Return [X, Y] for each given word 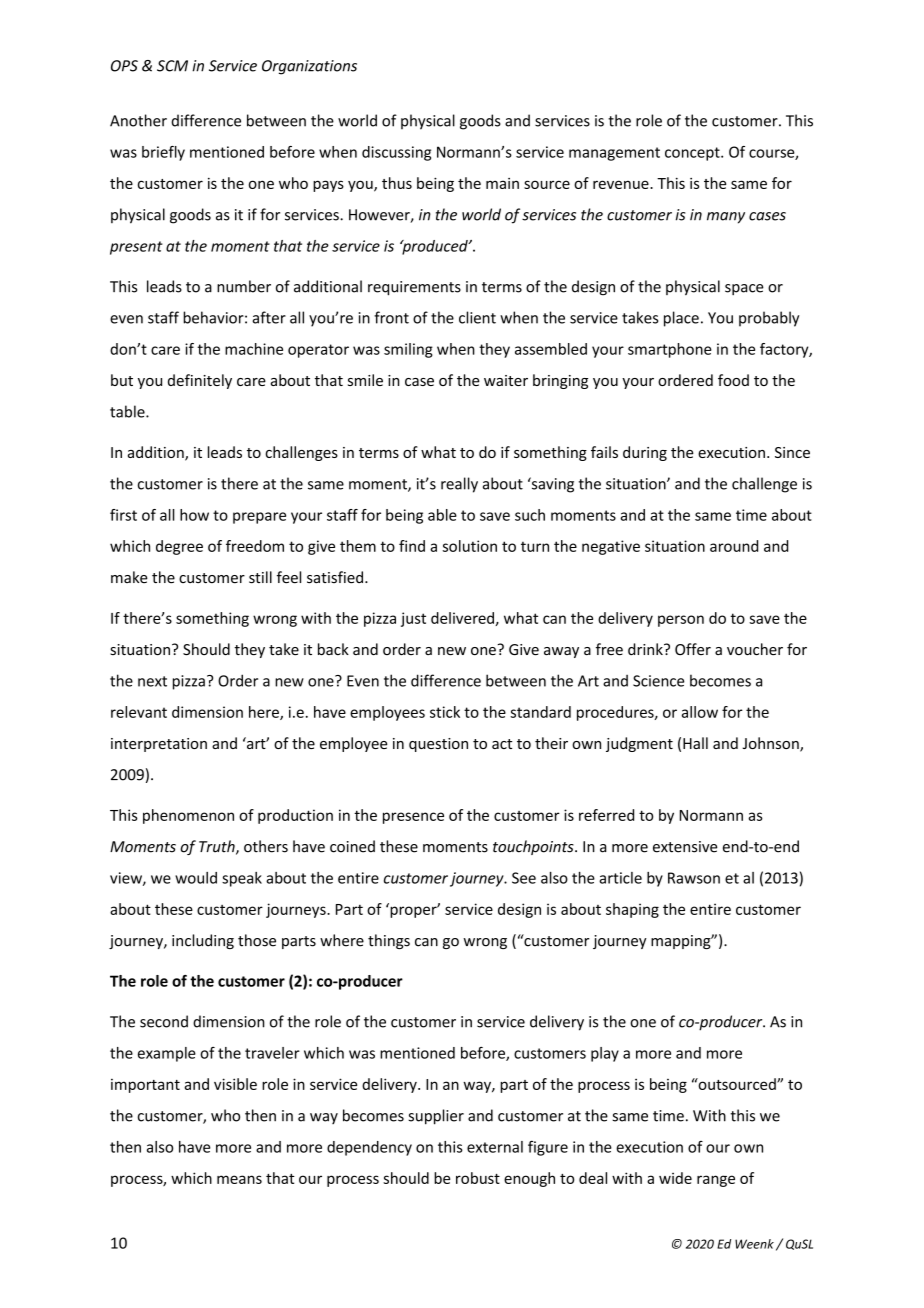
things [389, 941]
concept [693, 154]
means [239, 1179]
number [244, 286]
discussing [396, 153]
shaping [632, 910]
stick [445, 712]
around [734, 546]
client [477, 317]
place [681, 319]
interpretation [159, 745]
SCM [172, 66]
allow [700, 712]
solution [470, 546]
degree [179, 547]
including [203, 941]
